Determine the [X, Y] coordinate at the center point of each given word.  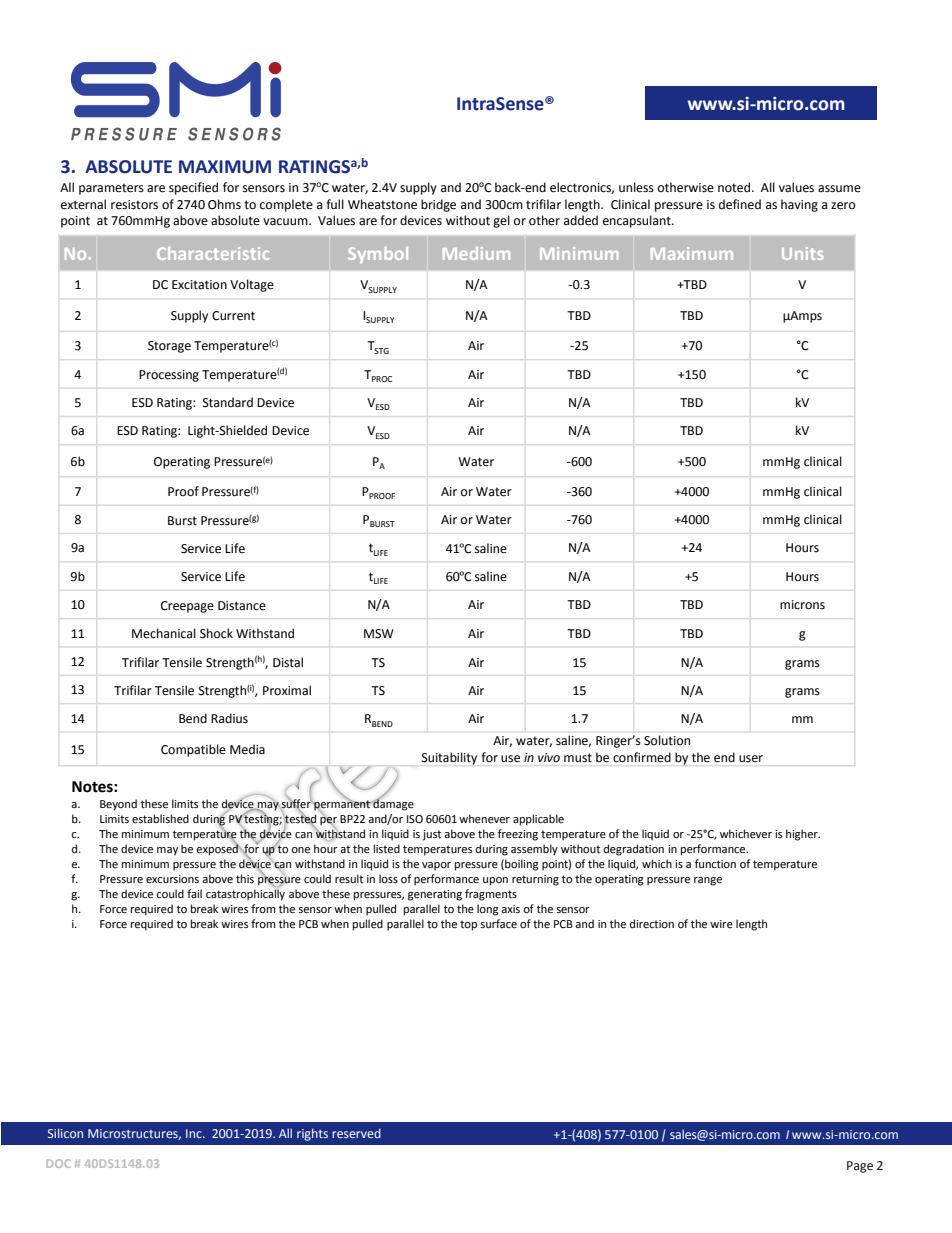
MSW [379, 634]
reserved [356, 1133]
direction [652, 924]
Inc [195, 1133]
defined [740, 204]
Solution [667, 740]
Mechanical [164, 633]
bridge [438, 205]
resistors [134, 205]
